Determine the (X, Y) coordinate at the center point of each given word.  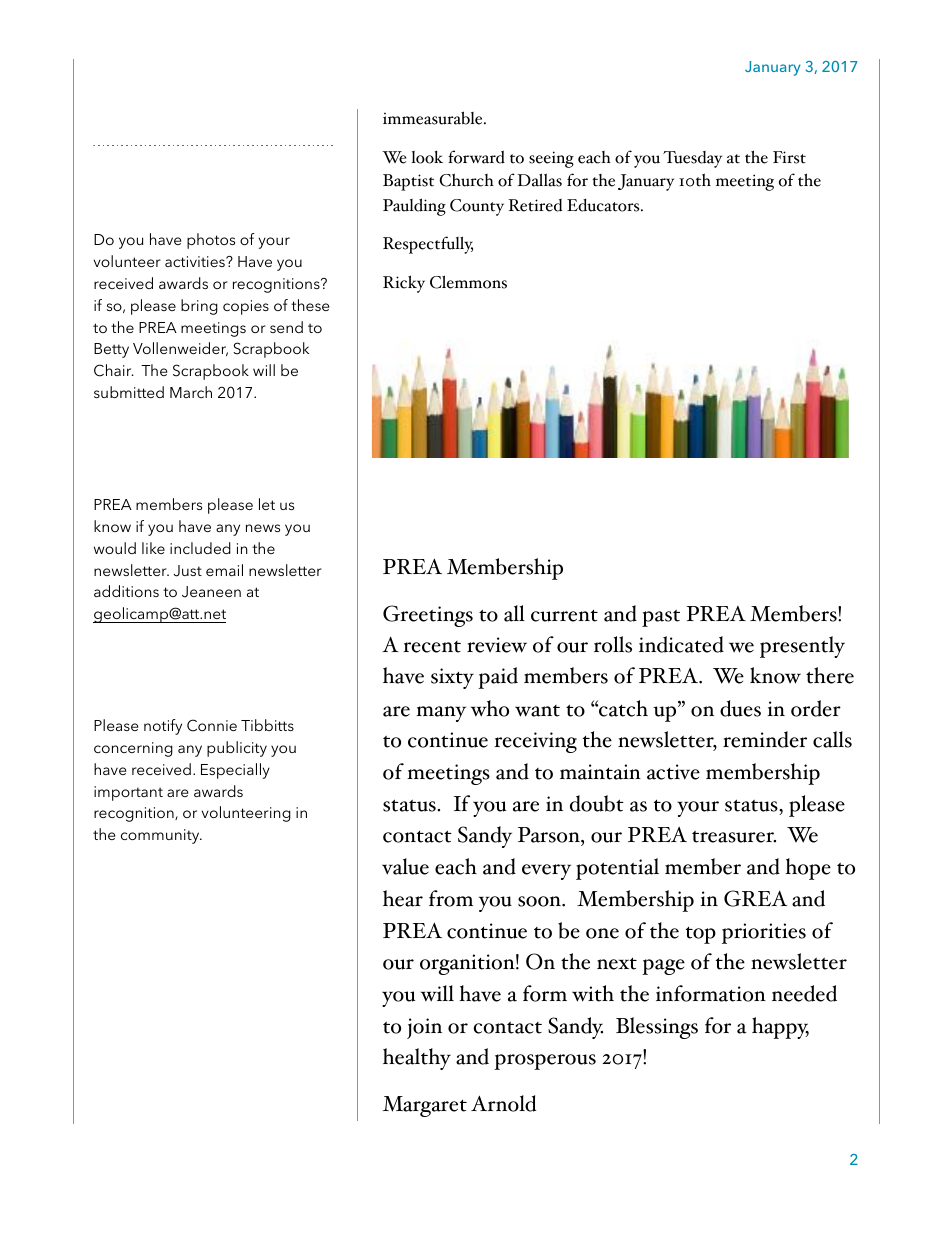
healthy (417, 1059)
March (191, 392)
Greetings (428, 616)
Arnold (503, 1103)
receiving (535, 742)
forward (476, 157)
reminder (765, 739)
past (661, 618)
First (789, 157)
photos (211, 241)
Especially (235, 771)
